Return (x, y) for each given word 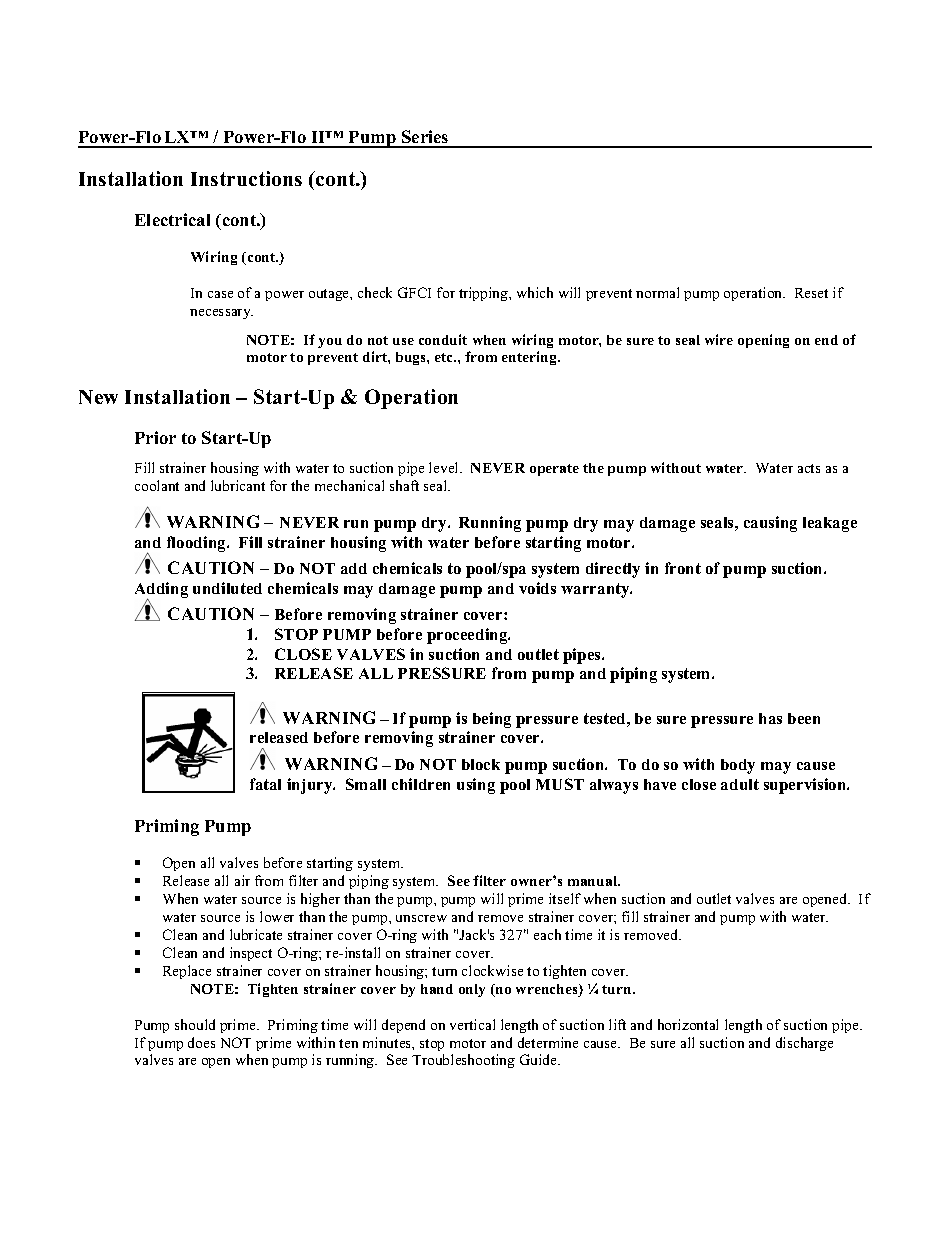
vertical (472, 1024)
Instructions (246, 178)
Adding (161, 591)
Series (425, 138)
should (195, 1024)
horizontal (688, 1024)
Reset (811, 293)
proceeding (468, 636)
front (683, 568)
